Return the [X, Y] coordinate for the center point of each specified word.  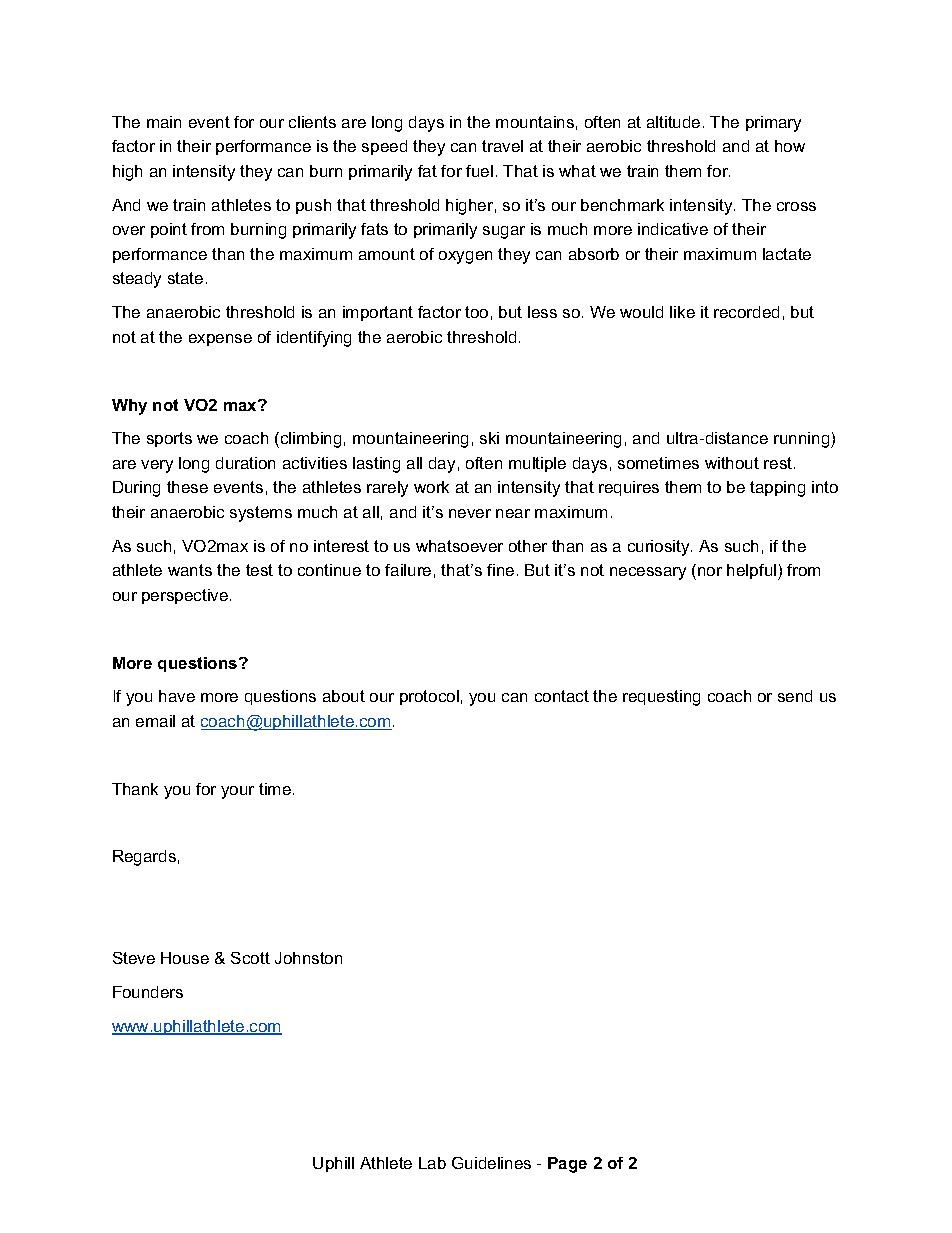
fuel [479, 171]
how [790, 146]
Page [567, 1165]
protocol [429, 697]
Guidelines [491, 1163]
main [164, 122]
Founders [148, 992]
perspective [186, 596]
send [795, 696]
